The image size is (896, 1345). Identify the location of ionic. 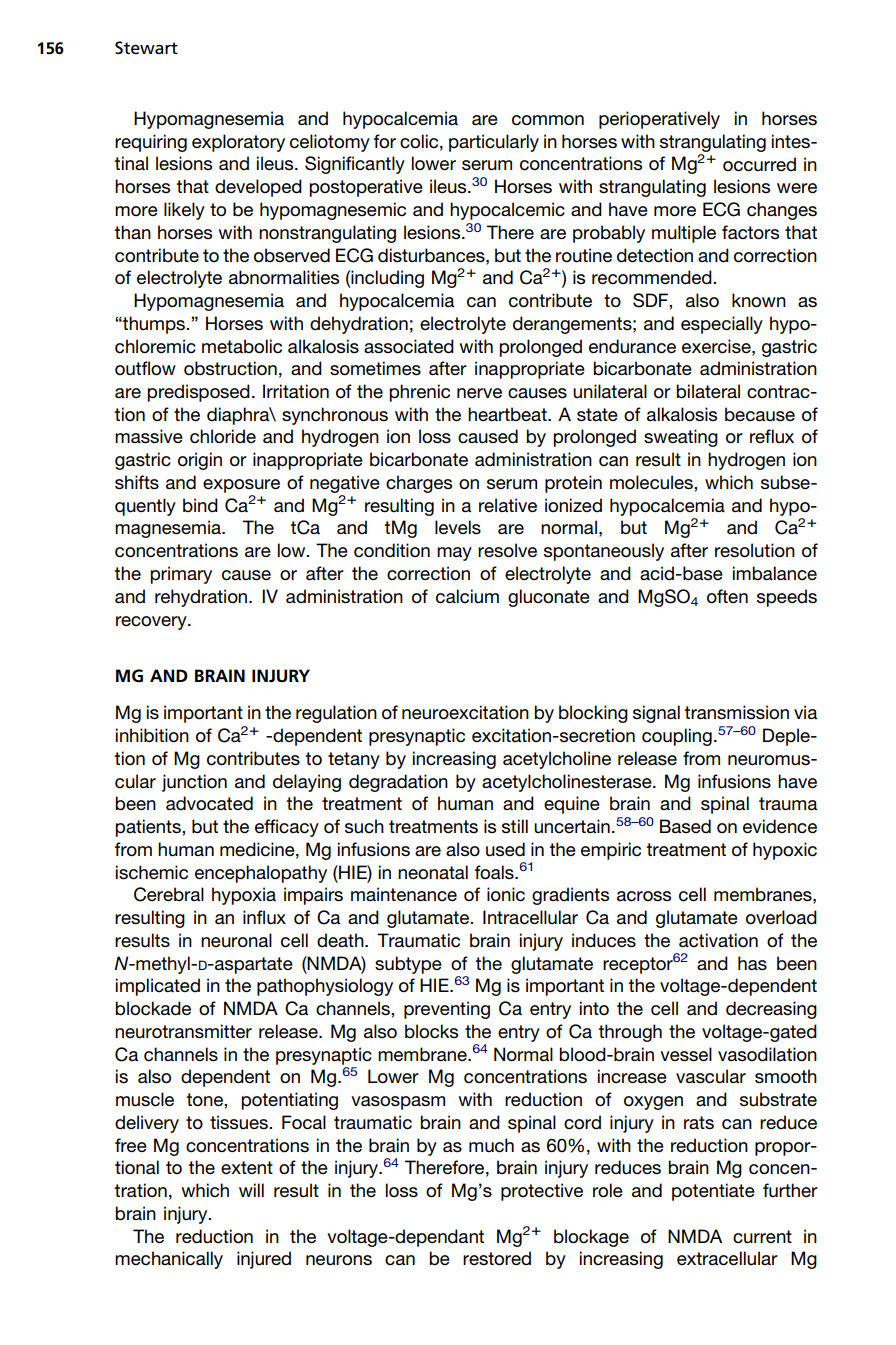
(506, 894).
